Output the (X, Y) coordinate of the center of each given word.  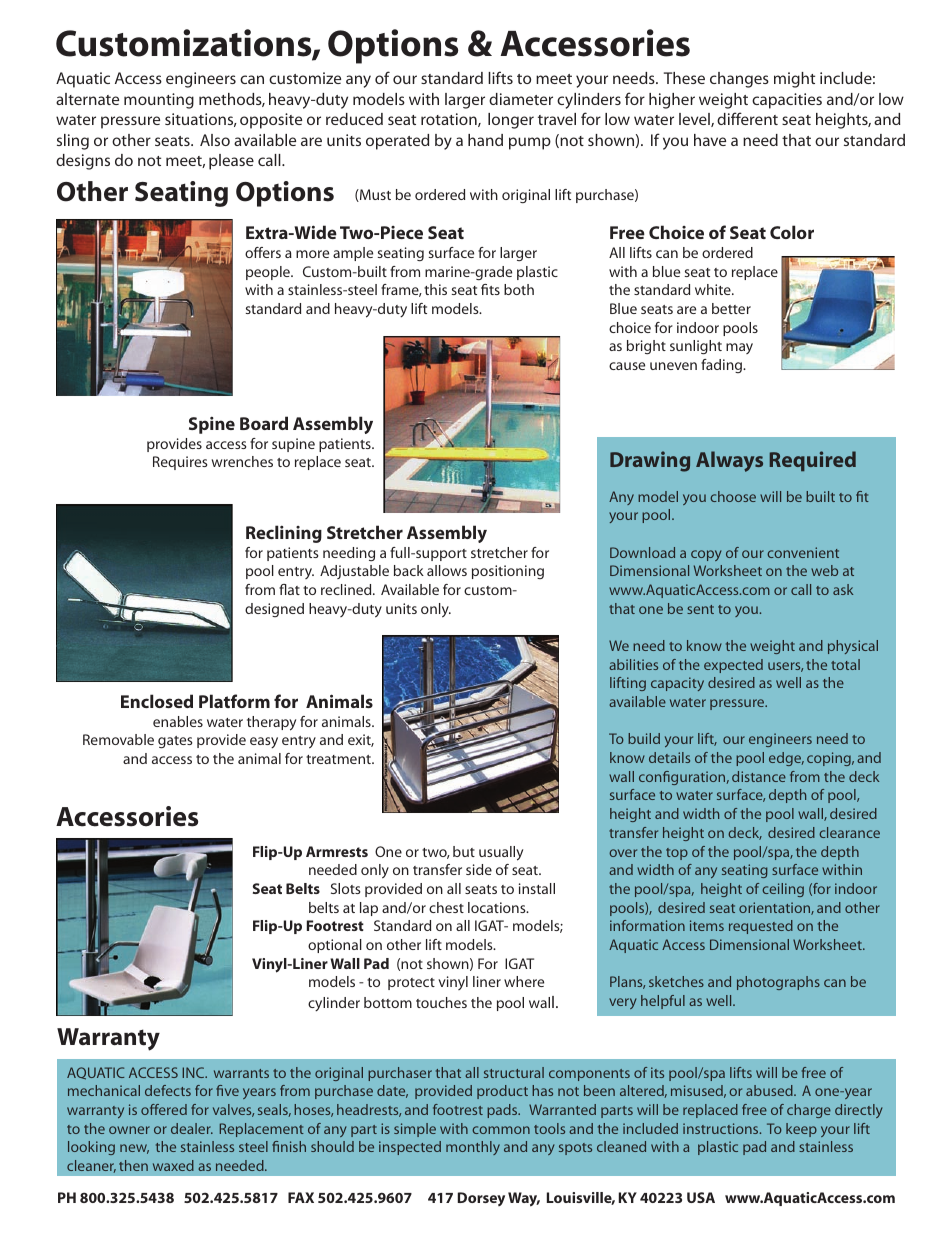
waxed (173, 1165)
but (464, 851)
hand (485, 140)
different (747, 118)
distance (759, 776)
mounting (159, 101)
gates (175, 742)
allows (447, 570)
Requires (180, 463)
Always (729, 461)
